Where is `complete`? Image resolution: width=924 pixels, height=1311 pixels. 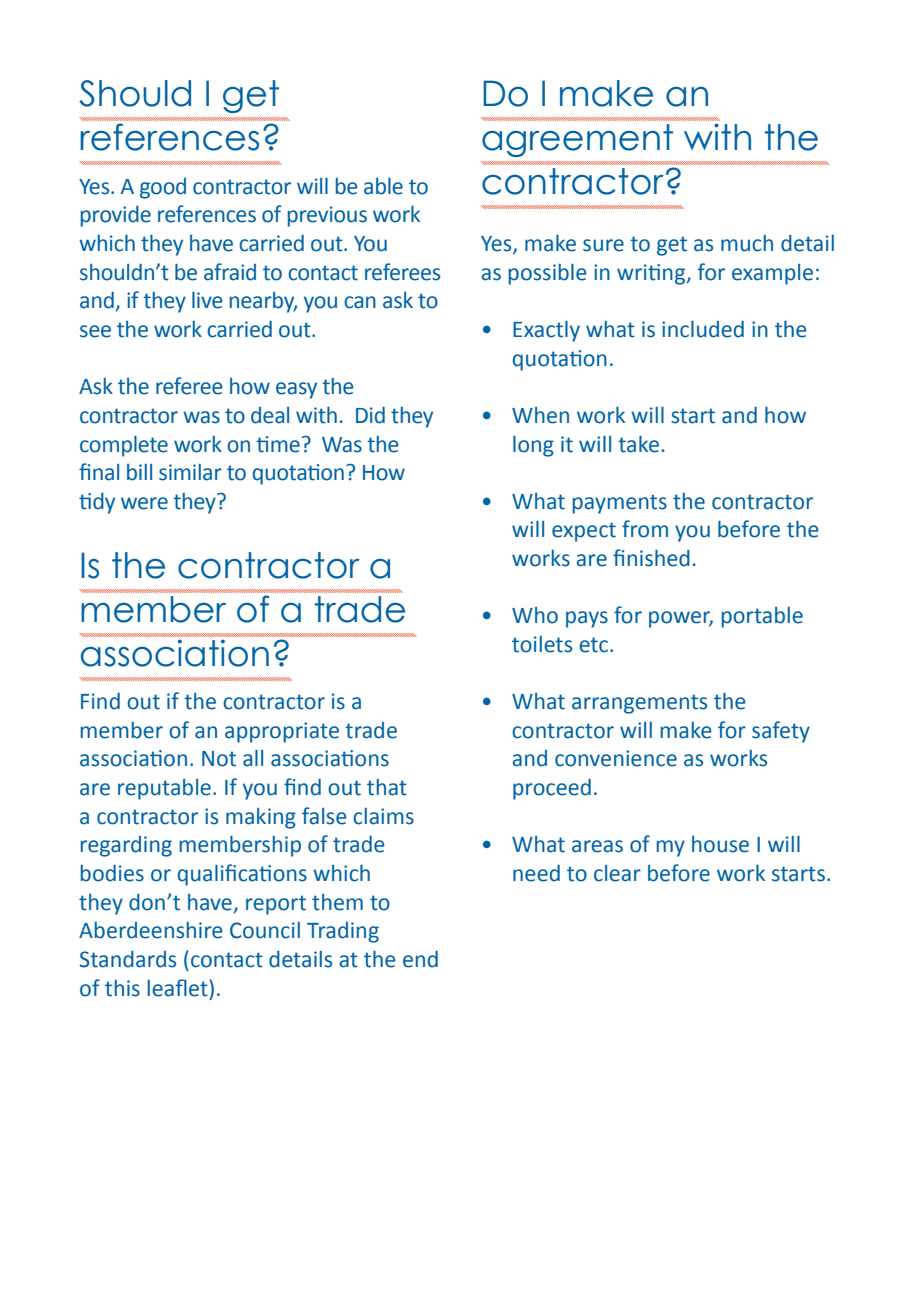 complete is located at coordinates (124, 446).
